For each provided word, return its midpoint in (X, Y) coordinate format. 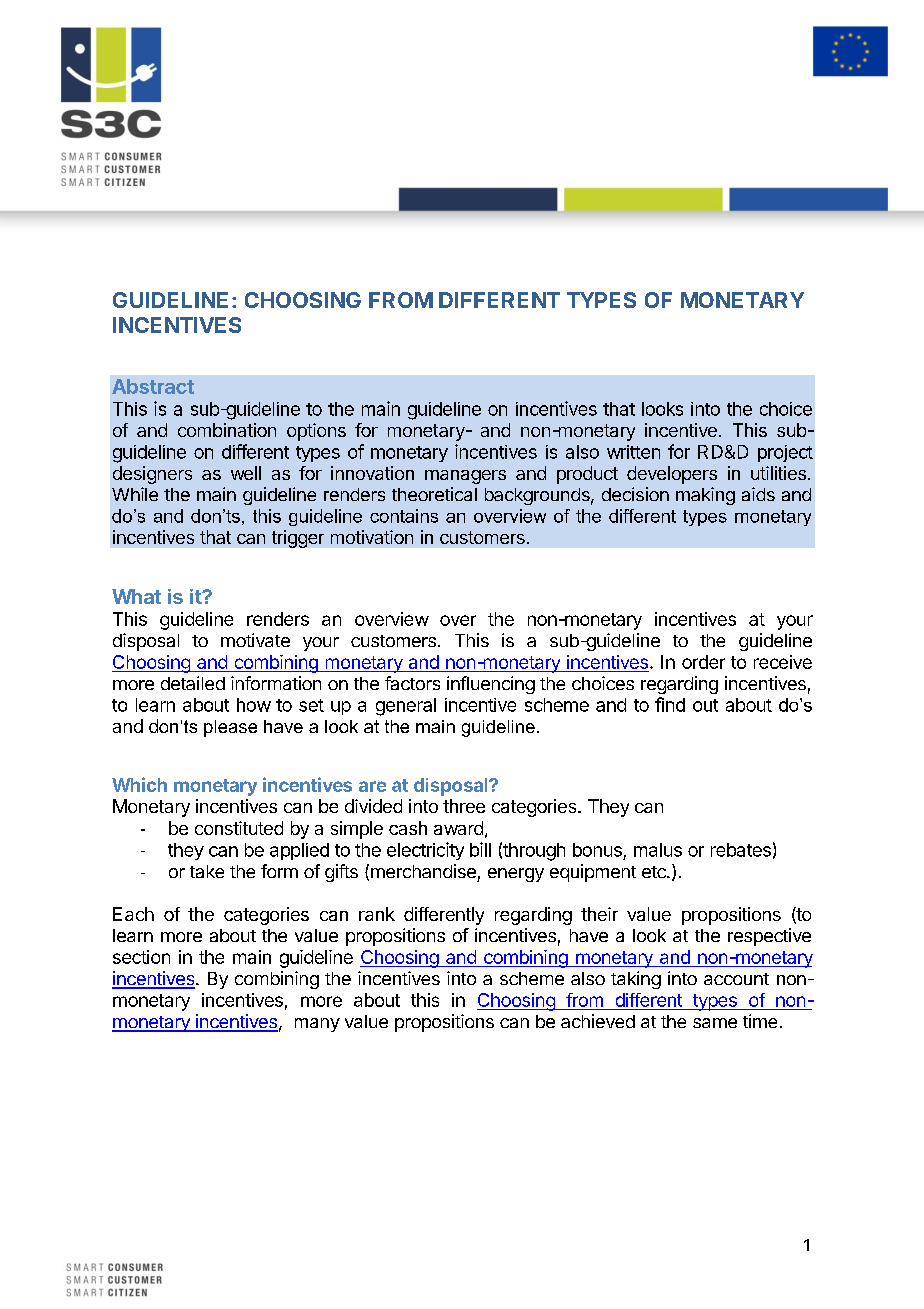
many (317, 1025)
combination (227, 430)
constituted (239, 828)
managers (465, 477)
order (703, 662)
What (136, 596)
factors (412, 683)
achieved (598, 1021)
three (464, 806)
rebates (741, 850)
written (633, 452)
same (715, 1023)
